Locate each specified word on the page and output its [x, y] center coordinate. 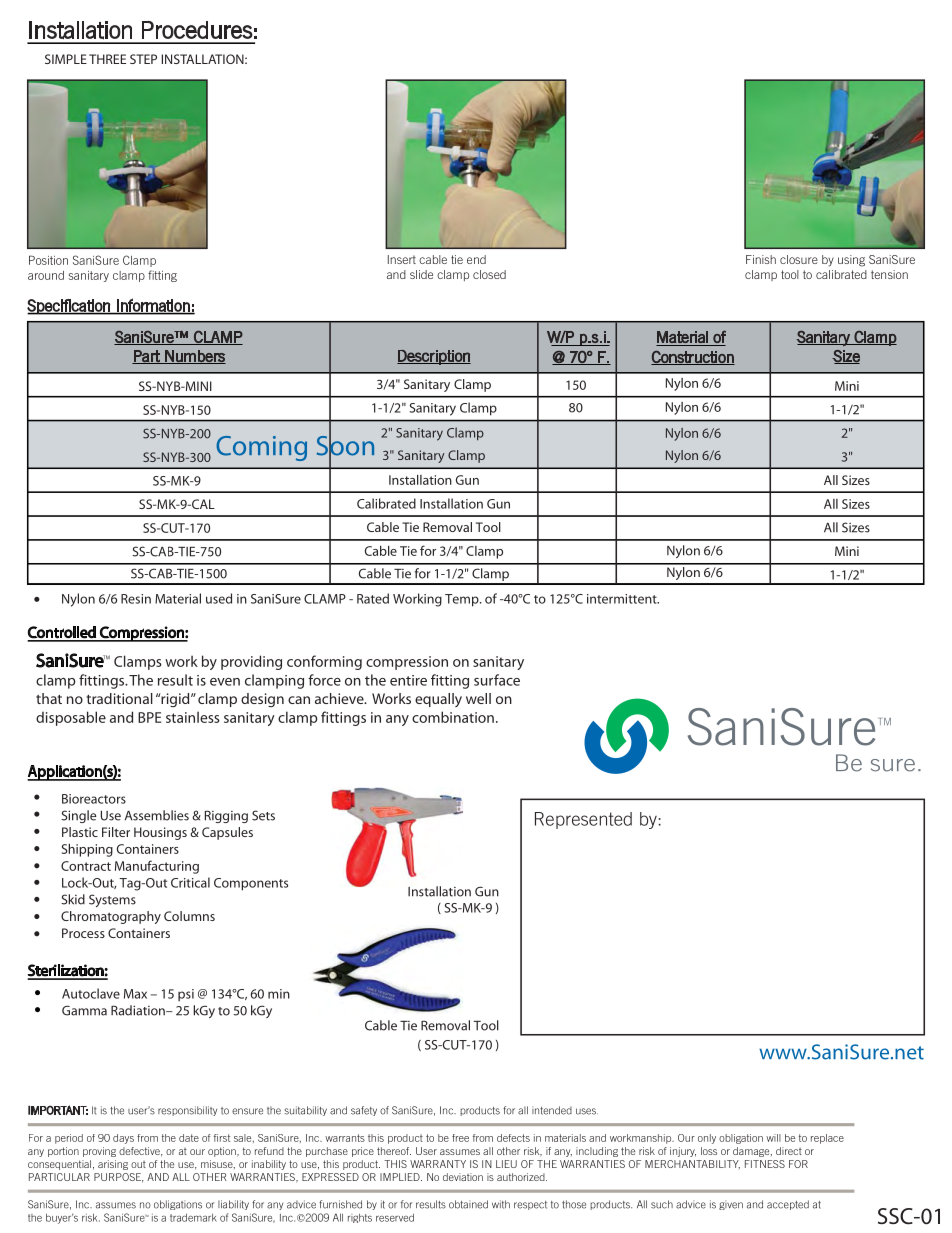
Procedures [197, 30]
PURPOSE [119, 1178]
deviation [463, 1177]
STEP [143, 59]
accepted [788, 1205]
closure [799, 259]
